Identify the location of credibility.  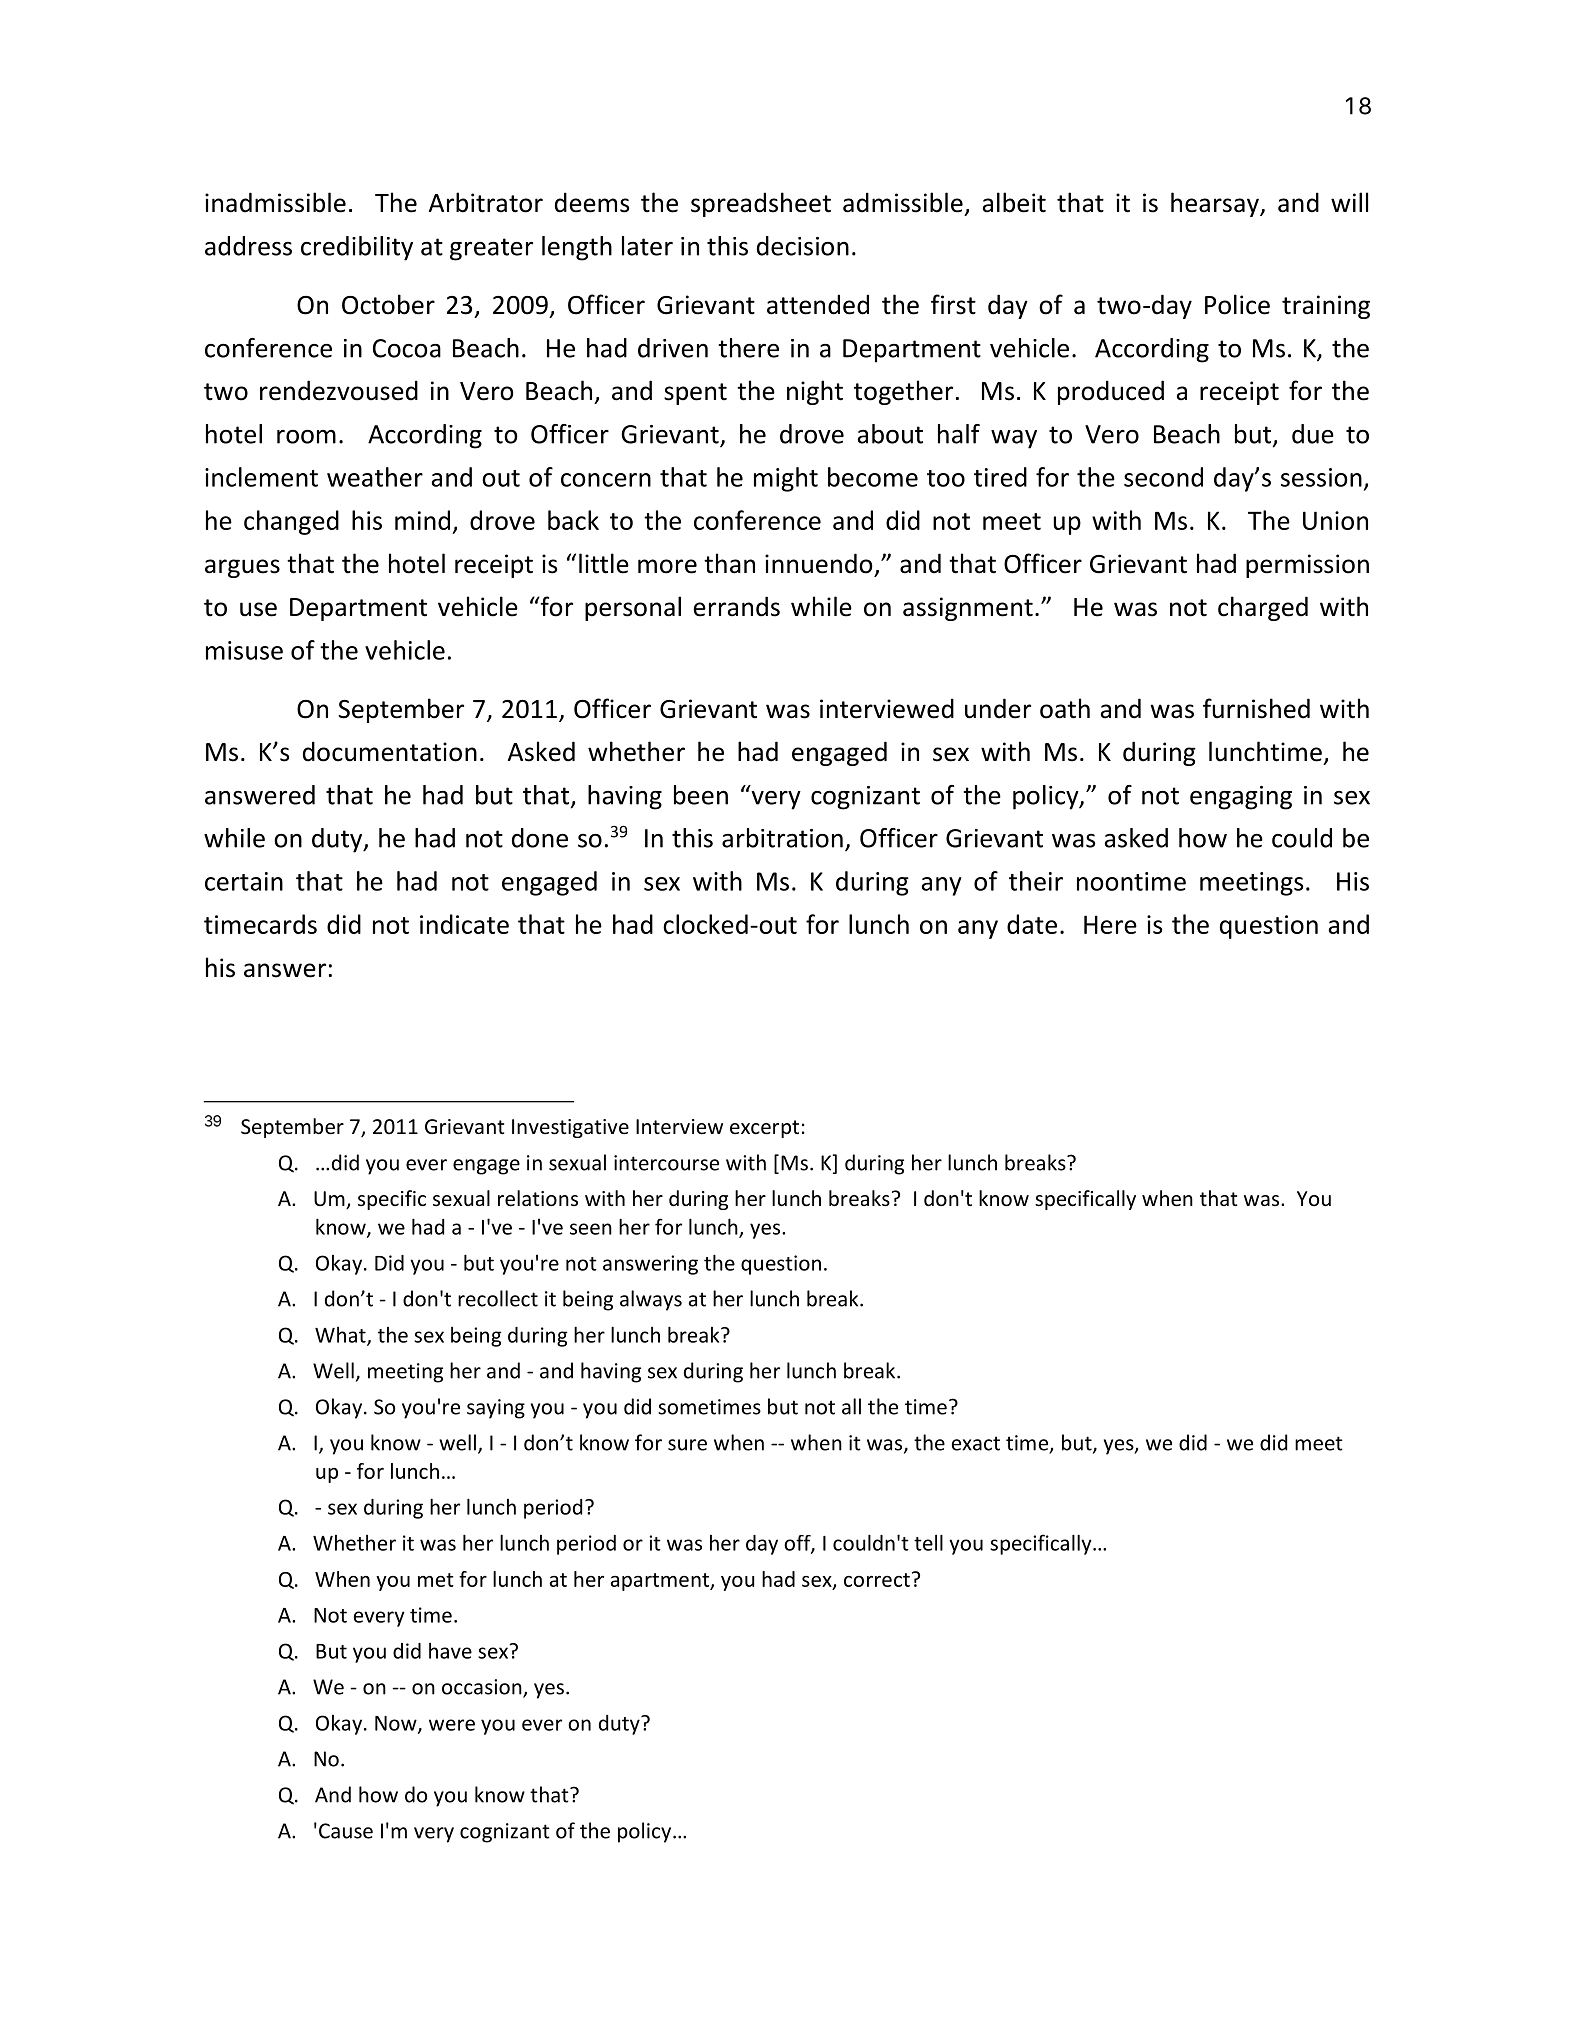
(357, 248).
